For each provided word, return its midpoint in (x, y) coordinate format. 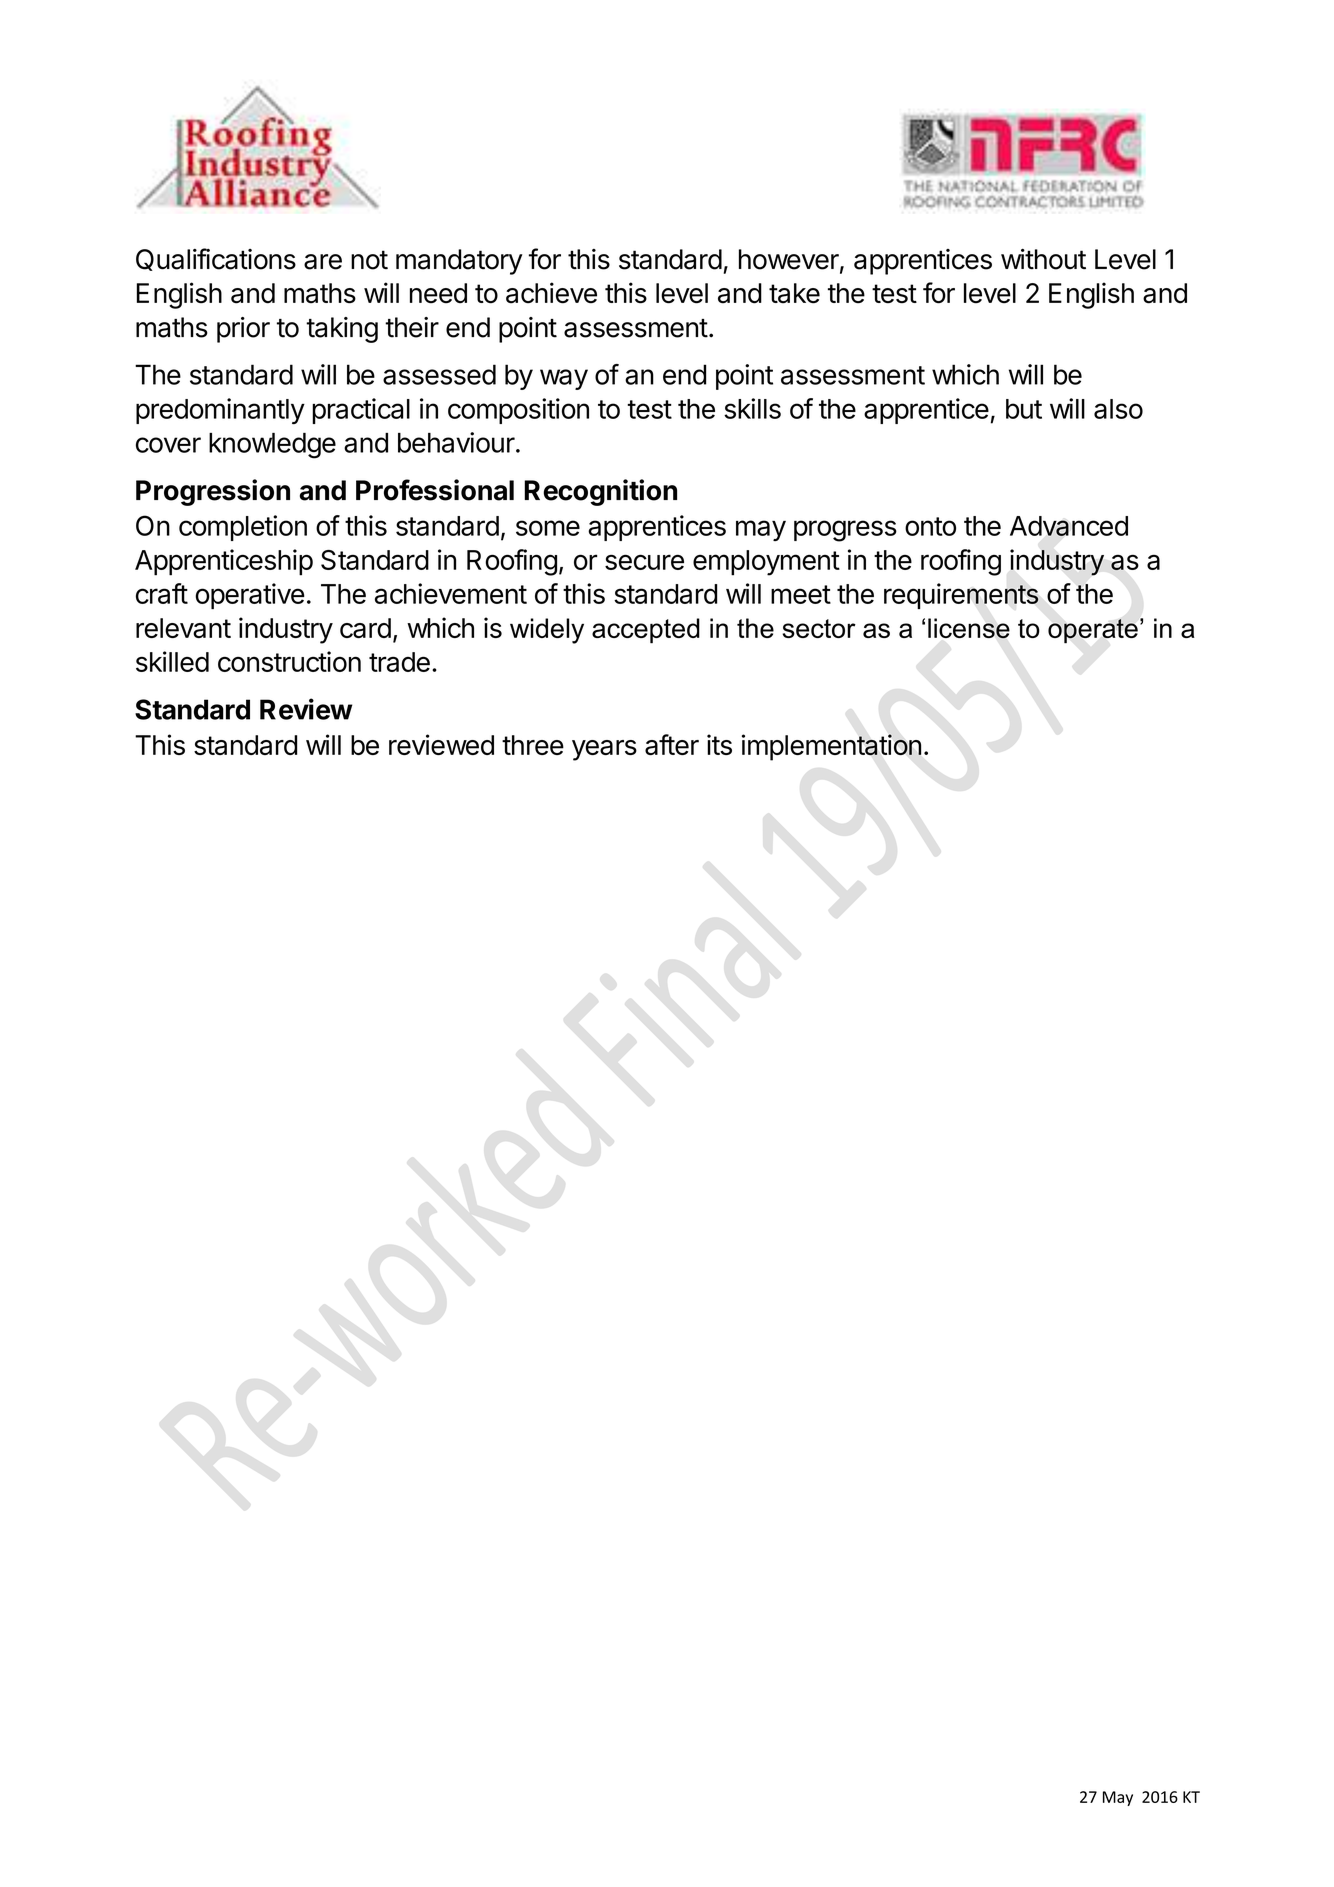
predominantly (220, 411)
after (672, 744)
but (1024, 409)
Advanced (1069, 526)
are (323, 262)
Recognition (600, 492)
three (533, 745)
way (564, 379)
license (969, 628)
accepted (646, 631)
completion (243, 528)
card (365, 628)
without (1043, 259)
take (794, 293)
